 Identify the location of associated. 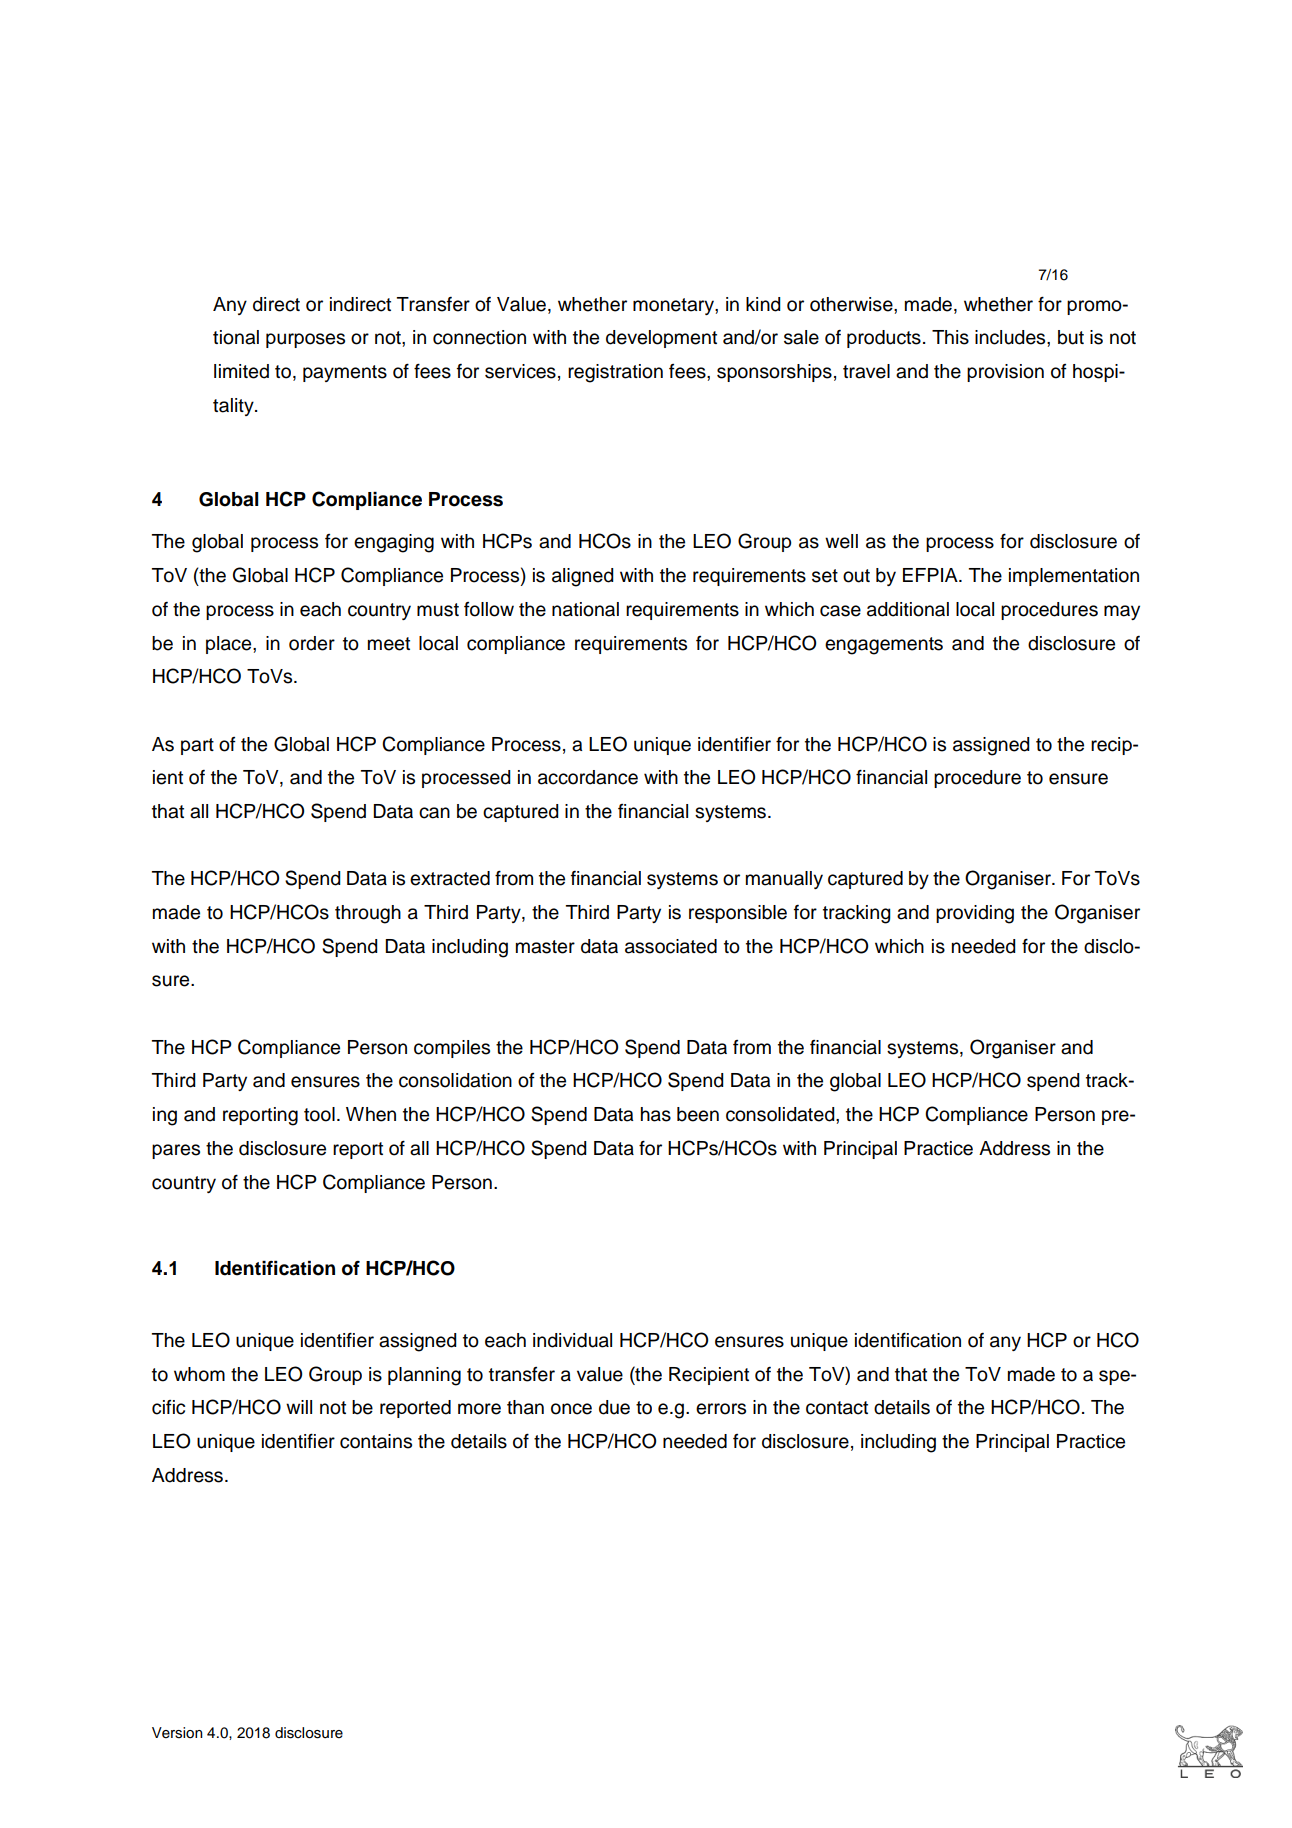
(671, 946).
